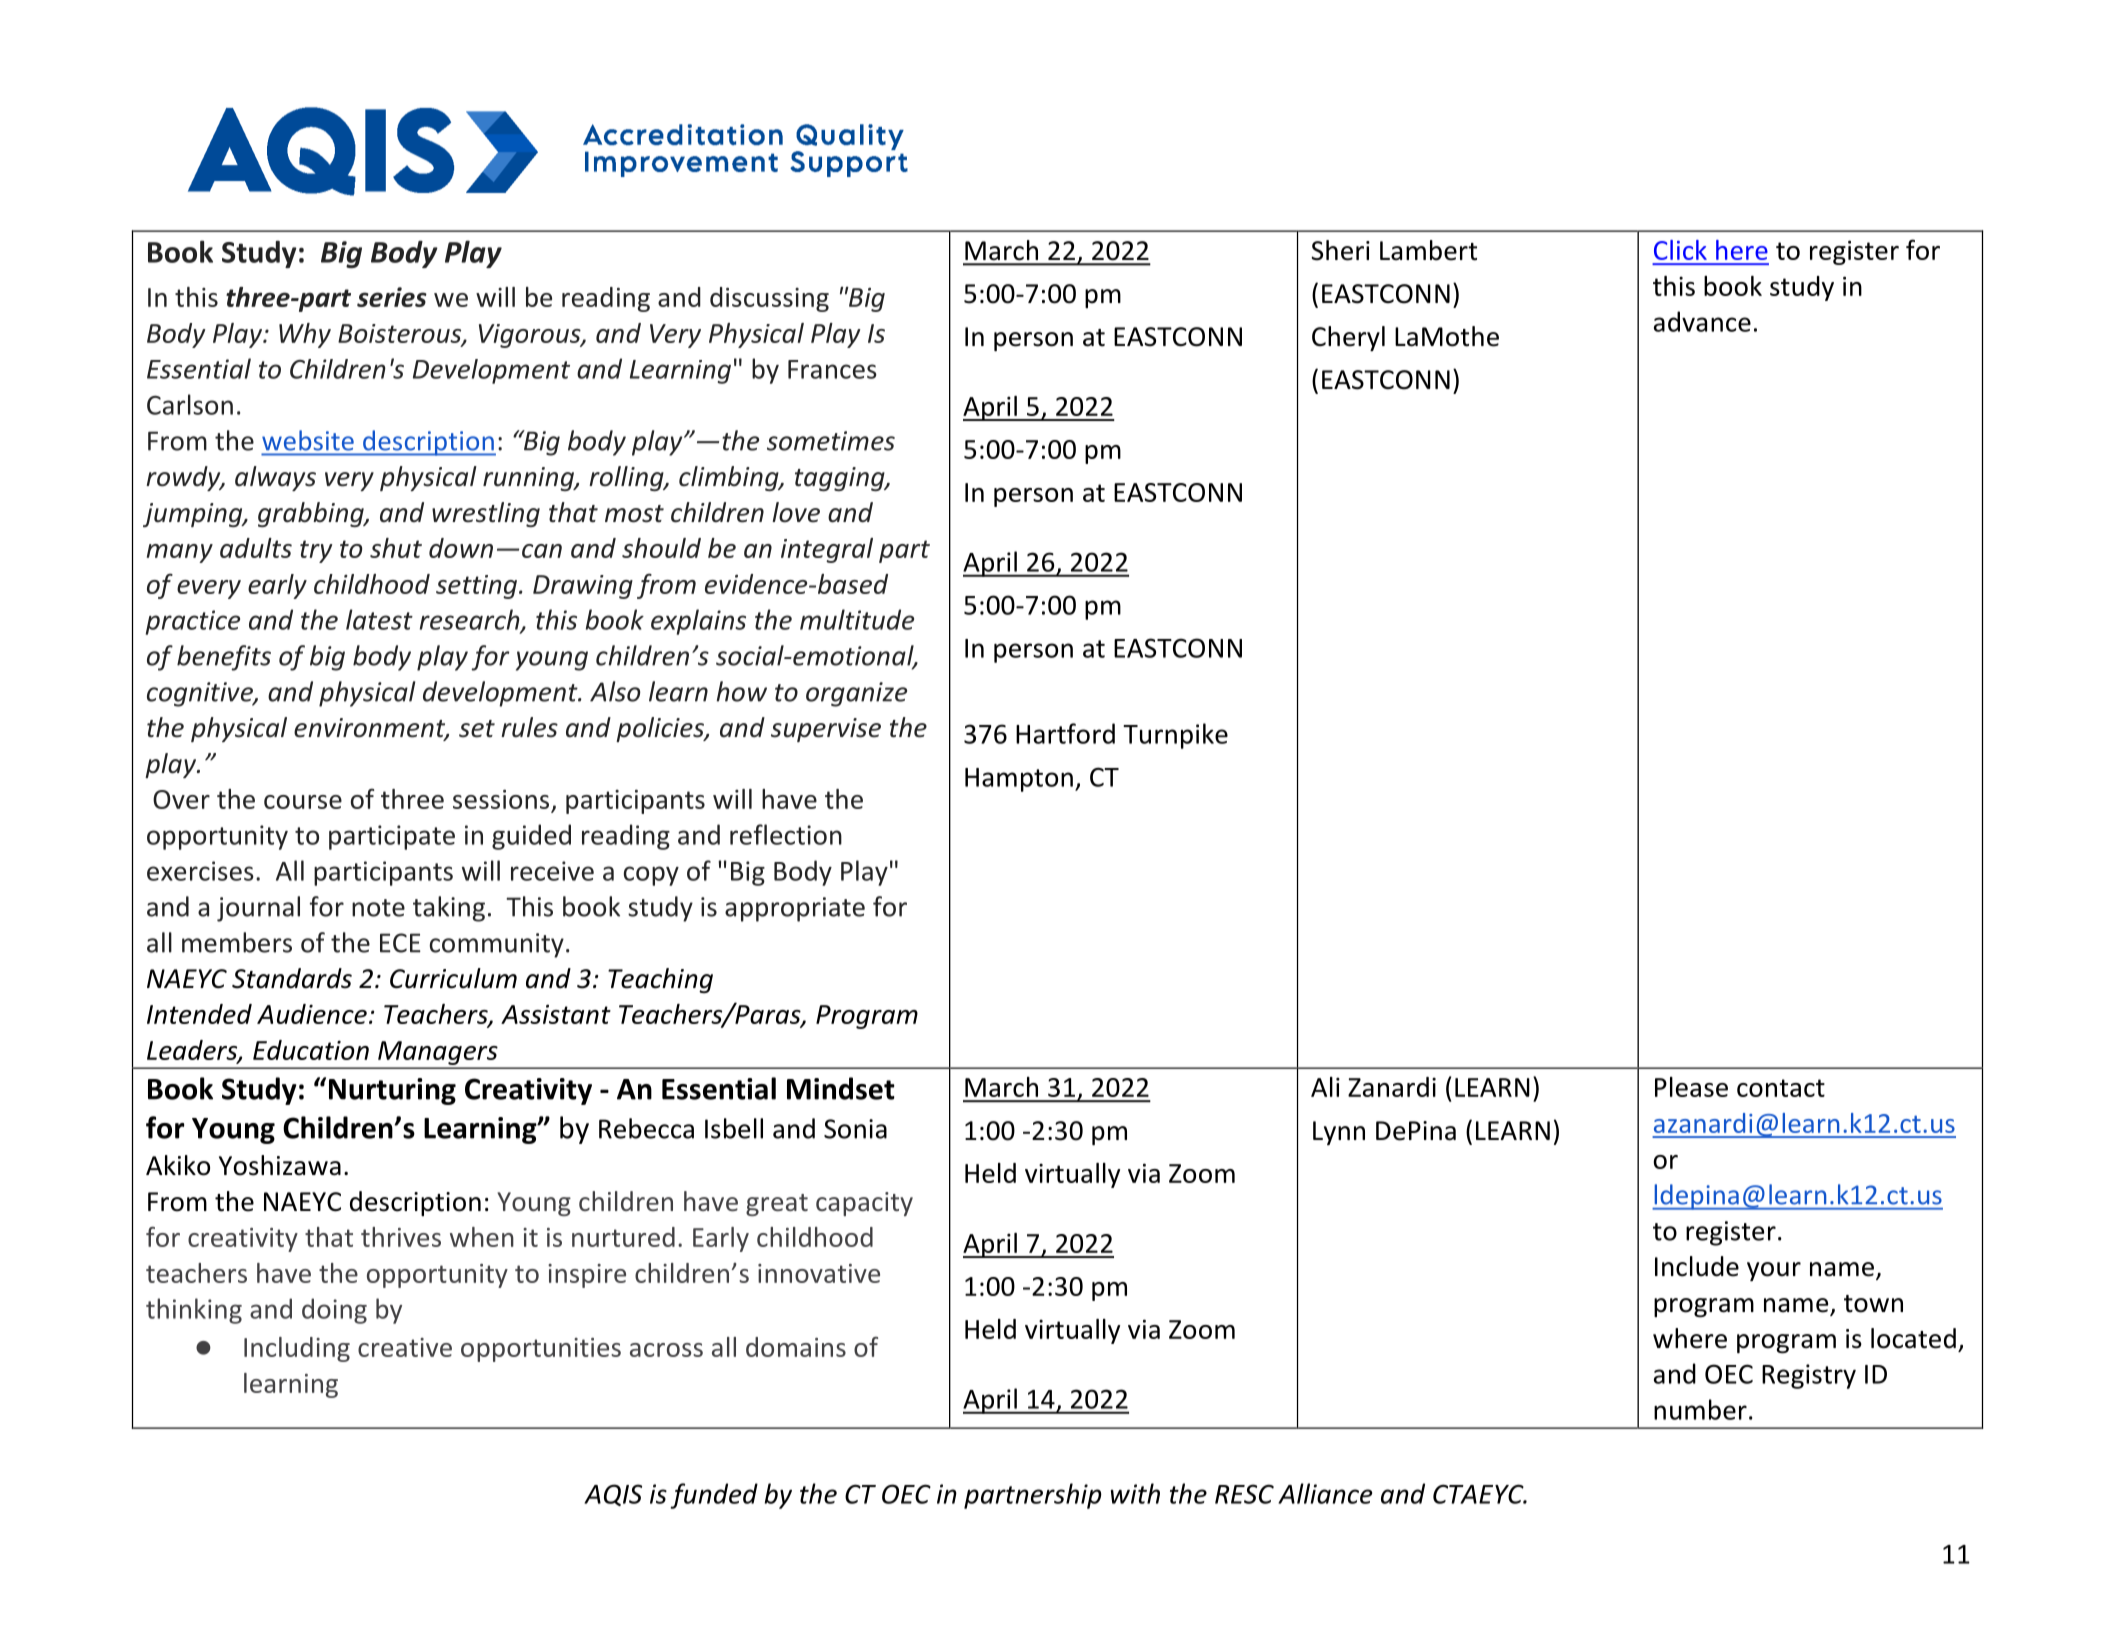 Image resolution: width=2115 pixels, height=1634 pixels. What do you see at coordinates (405, 1347) in the screenshot?
I see `creative` at bounding box center [405, 1347].
